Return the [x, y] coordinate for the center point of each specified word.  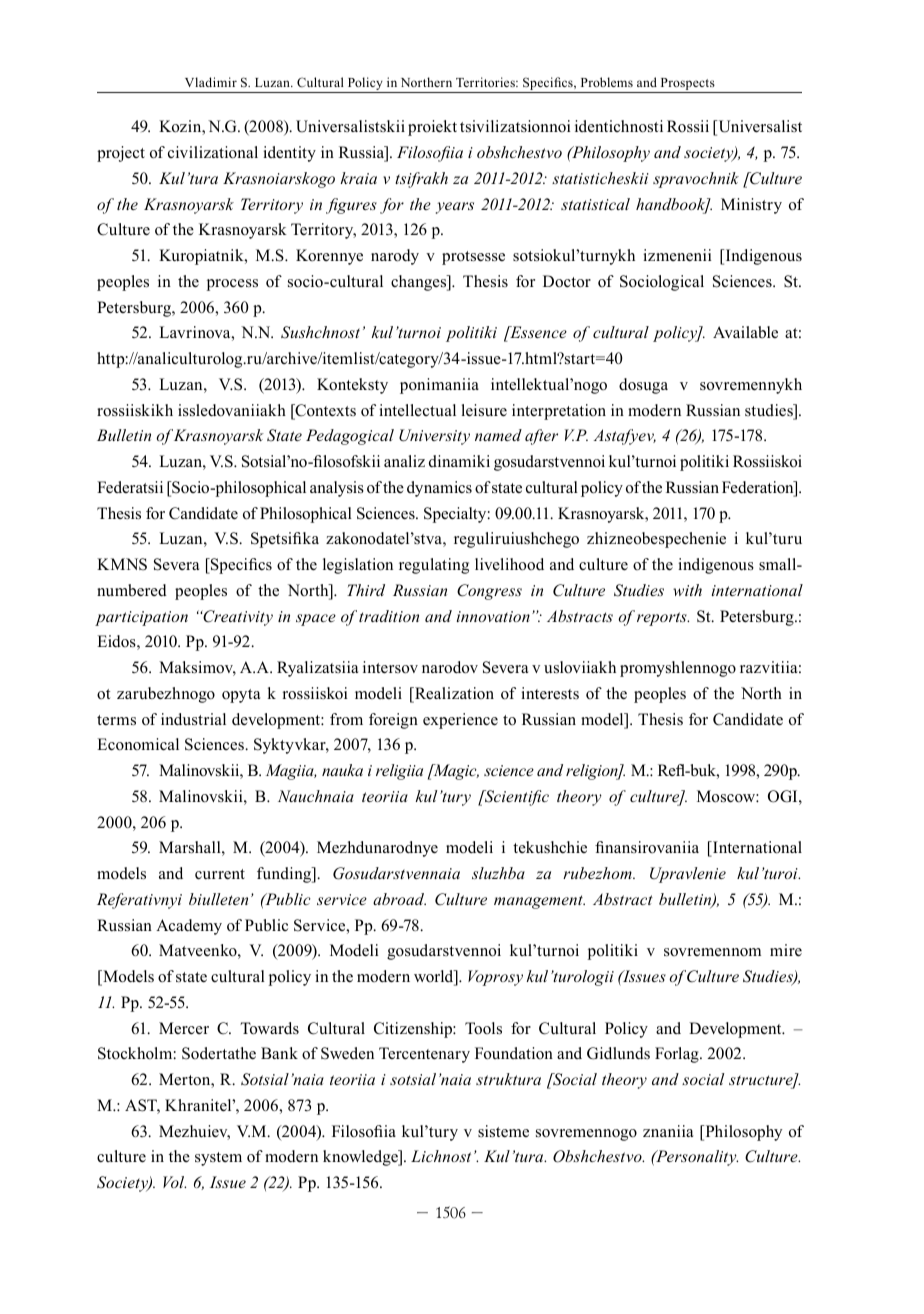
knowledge [361, 1158]
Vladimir [211, 82]
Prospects [687, 85]
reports [663, 619]
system [218, 1159]
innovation [493, 616]
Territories [486, 82]
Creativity [237, 618]
